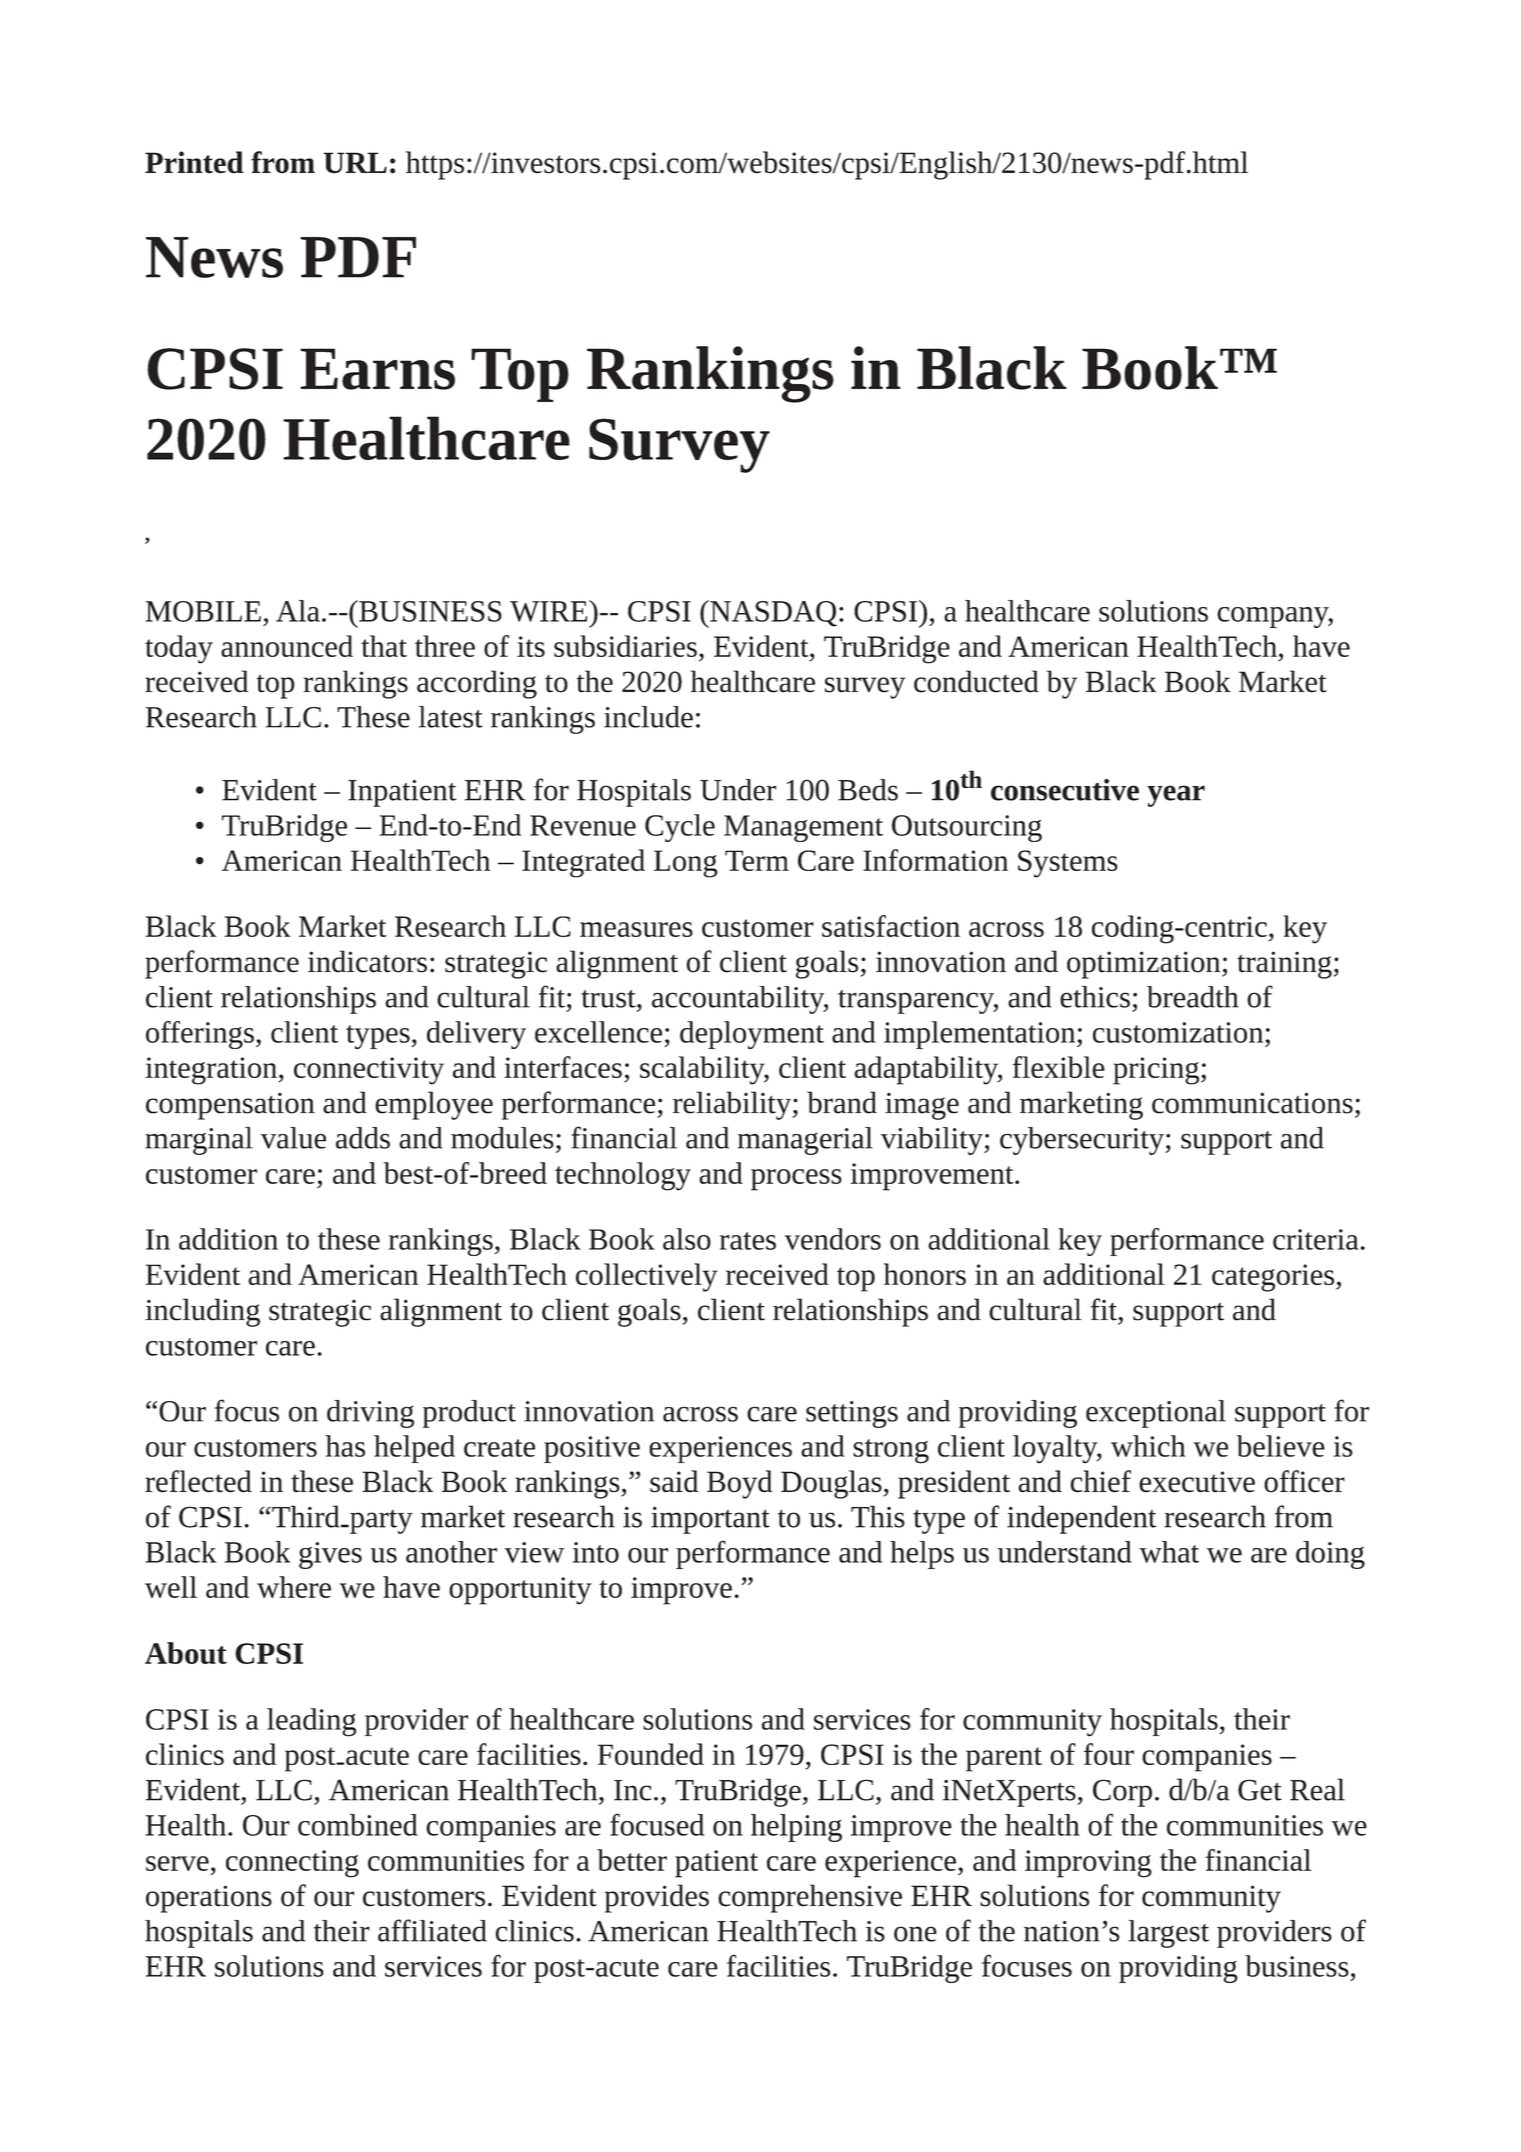  Describe the element at coordinates (739, 1484) in the screenshot. I see `Boyd` at that location.
